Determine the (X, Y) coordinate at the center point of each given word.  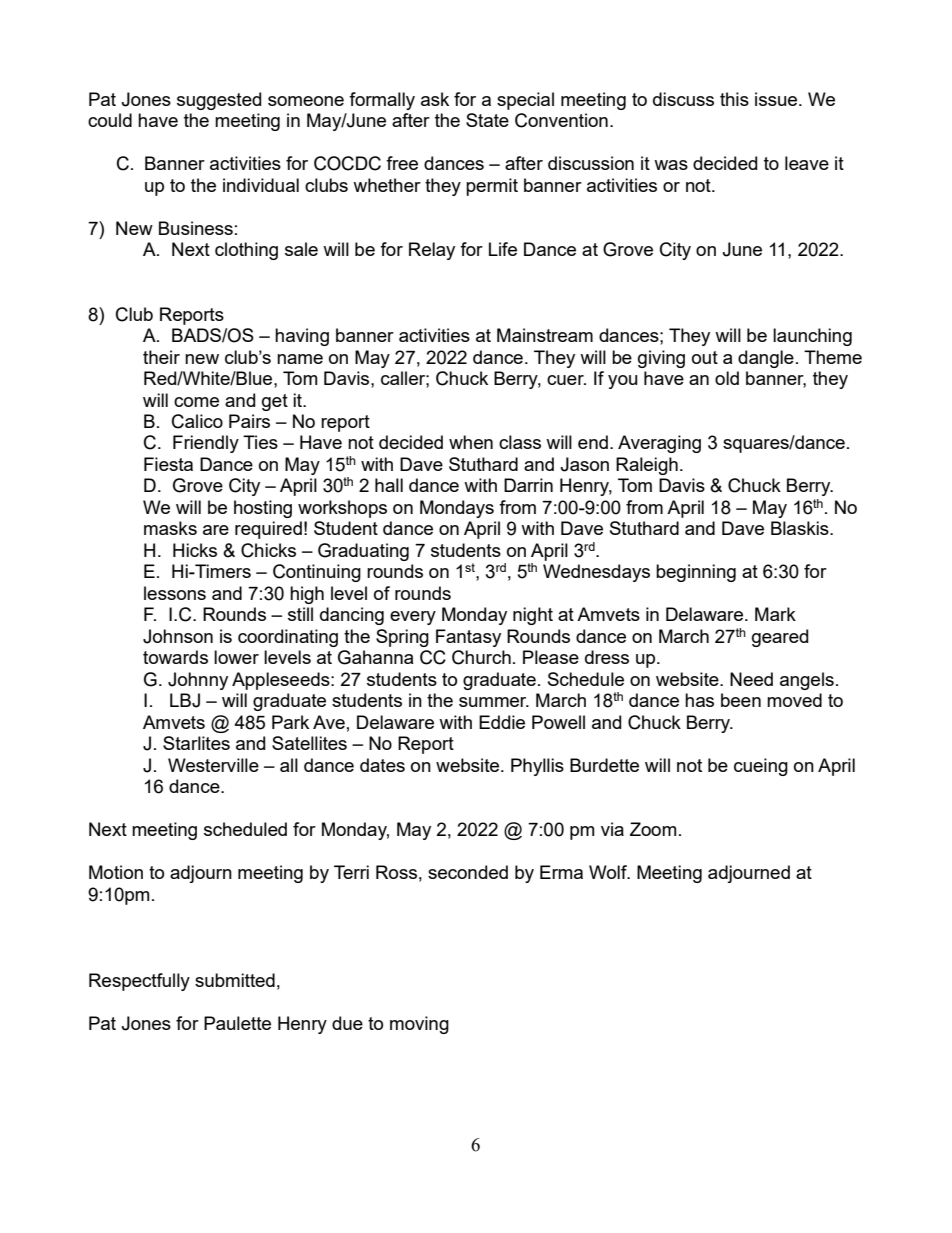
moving (419, 1025)
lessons (175, 593)
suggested (219, 101)
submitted (235, 980)
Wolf (609, 872)
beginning (696, 573)
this (734, 99)
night (533, 616)
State (487, 120)
